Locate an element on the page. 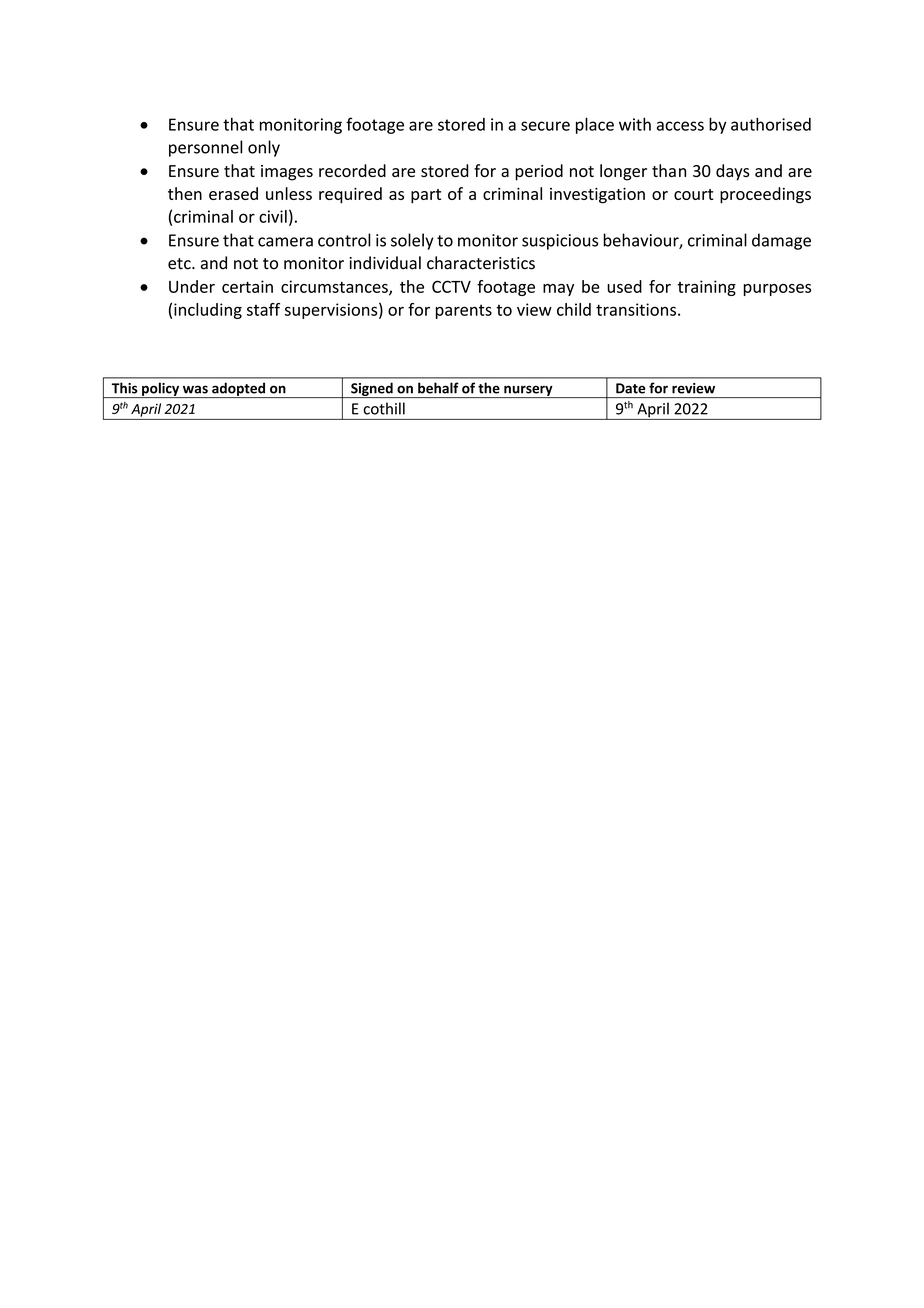  parents is located at coordinates (464, 311).
